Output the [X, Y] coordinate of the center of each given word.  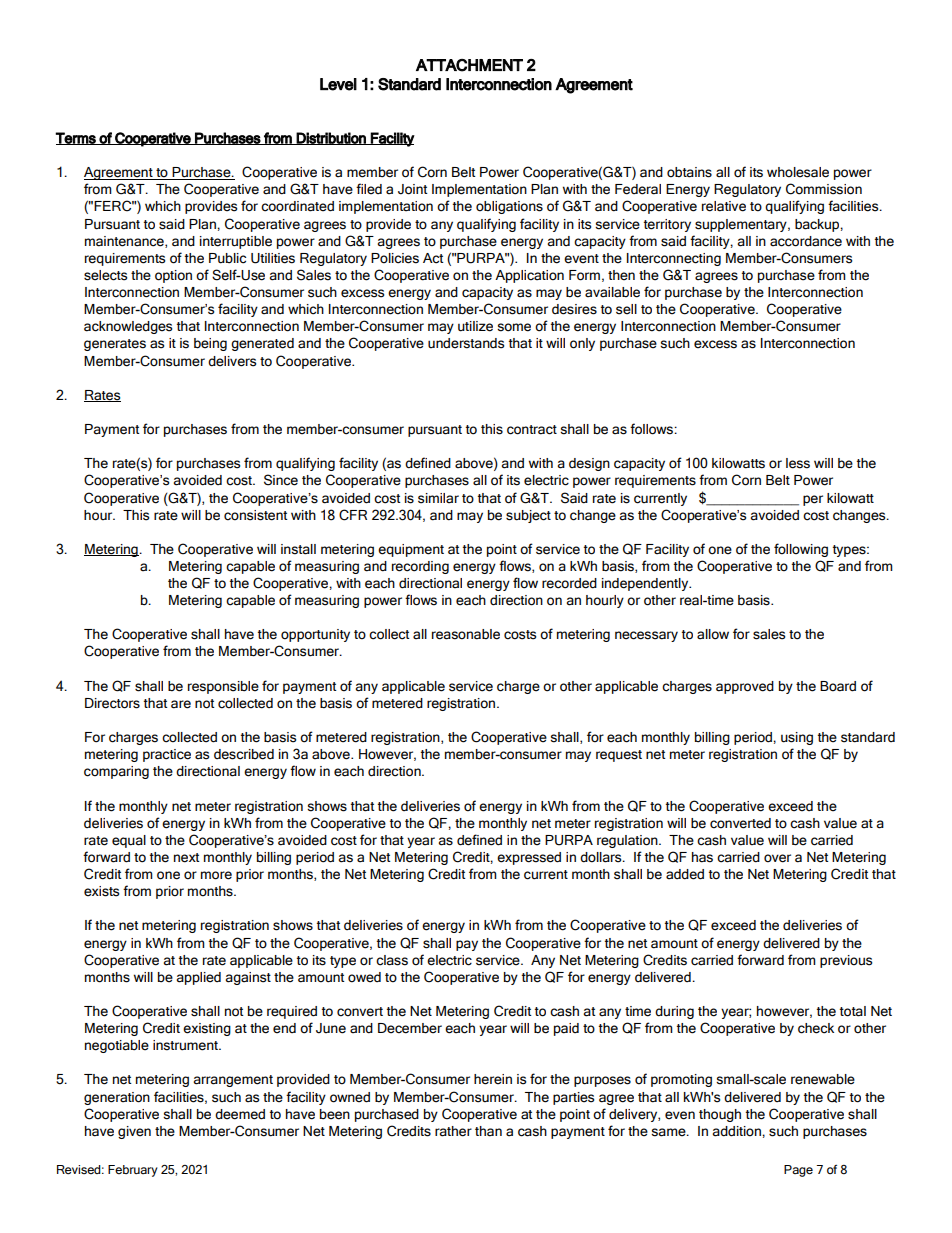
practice [167, 755]
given [134, 1132]
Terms [76, 138]
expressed [529, 858]
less [798, 463]
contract [532, 430]
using [797, 738]
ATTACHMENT [469, 65]
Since [281, 480]
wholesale [798, 172]
